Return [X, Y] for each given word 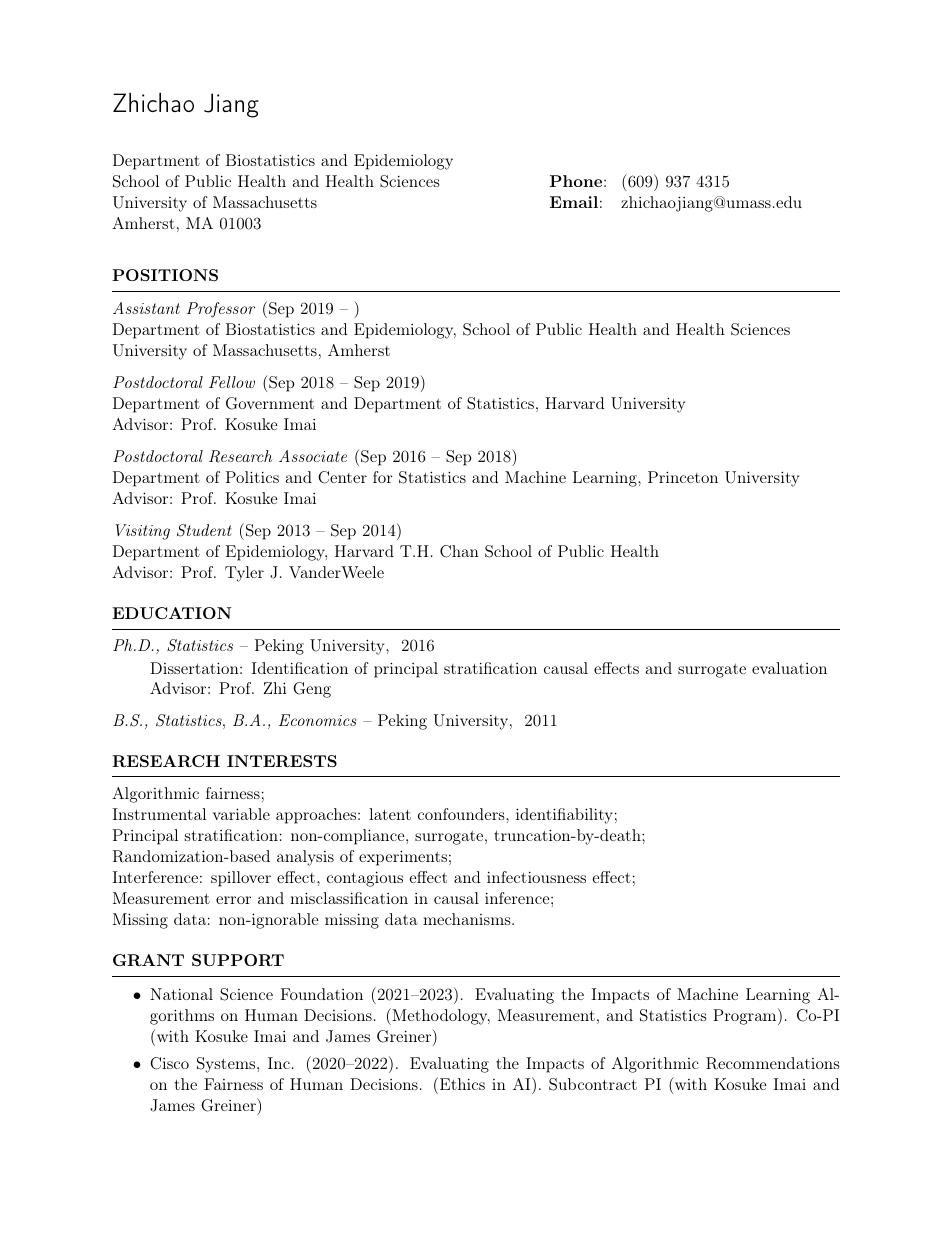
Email [574, 202]
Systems [227, 1065]
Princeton [683, 477]
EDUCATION [171, 613]
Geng [312, 690]
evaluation [789, 668]
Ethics [461, 1083]
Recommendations [772, 1063]
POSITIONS [165, 275]
